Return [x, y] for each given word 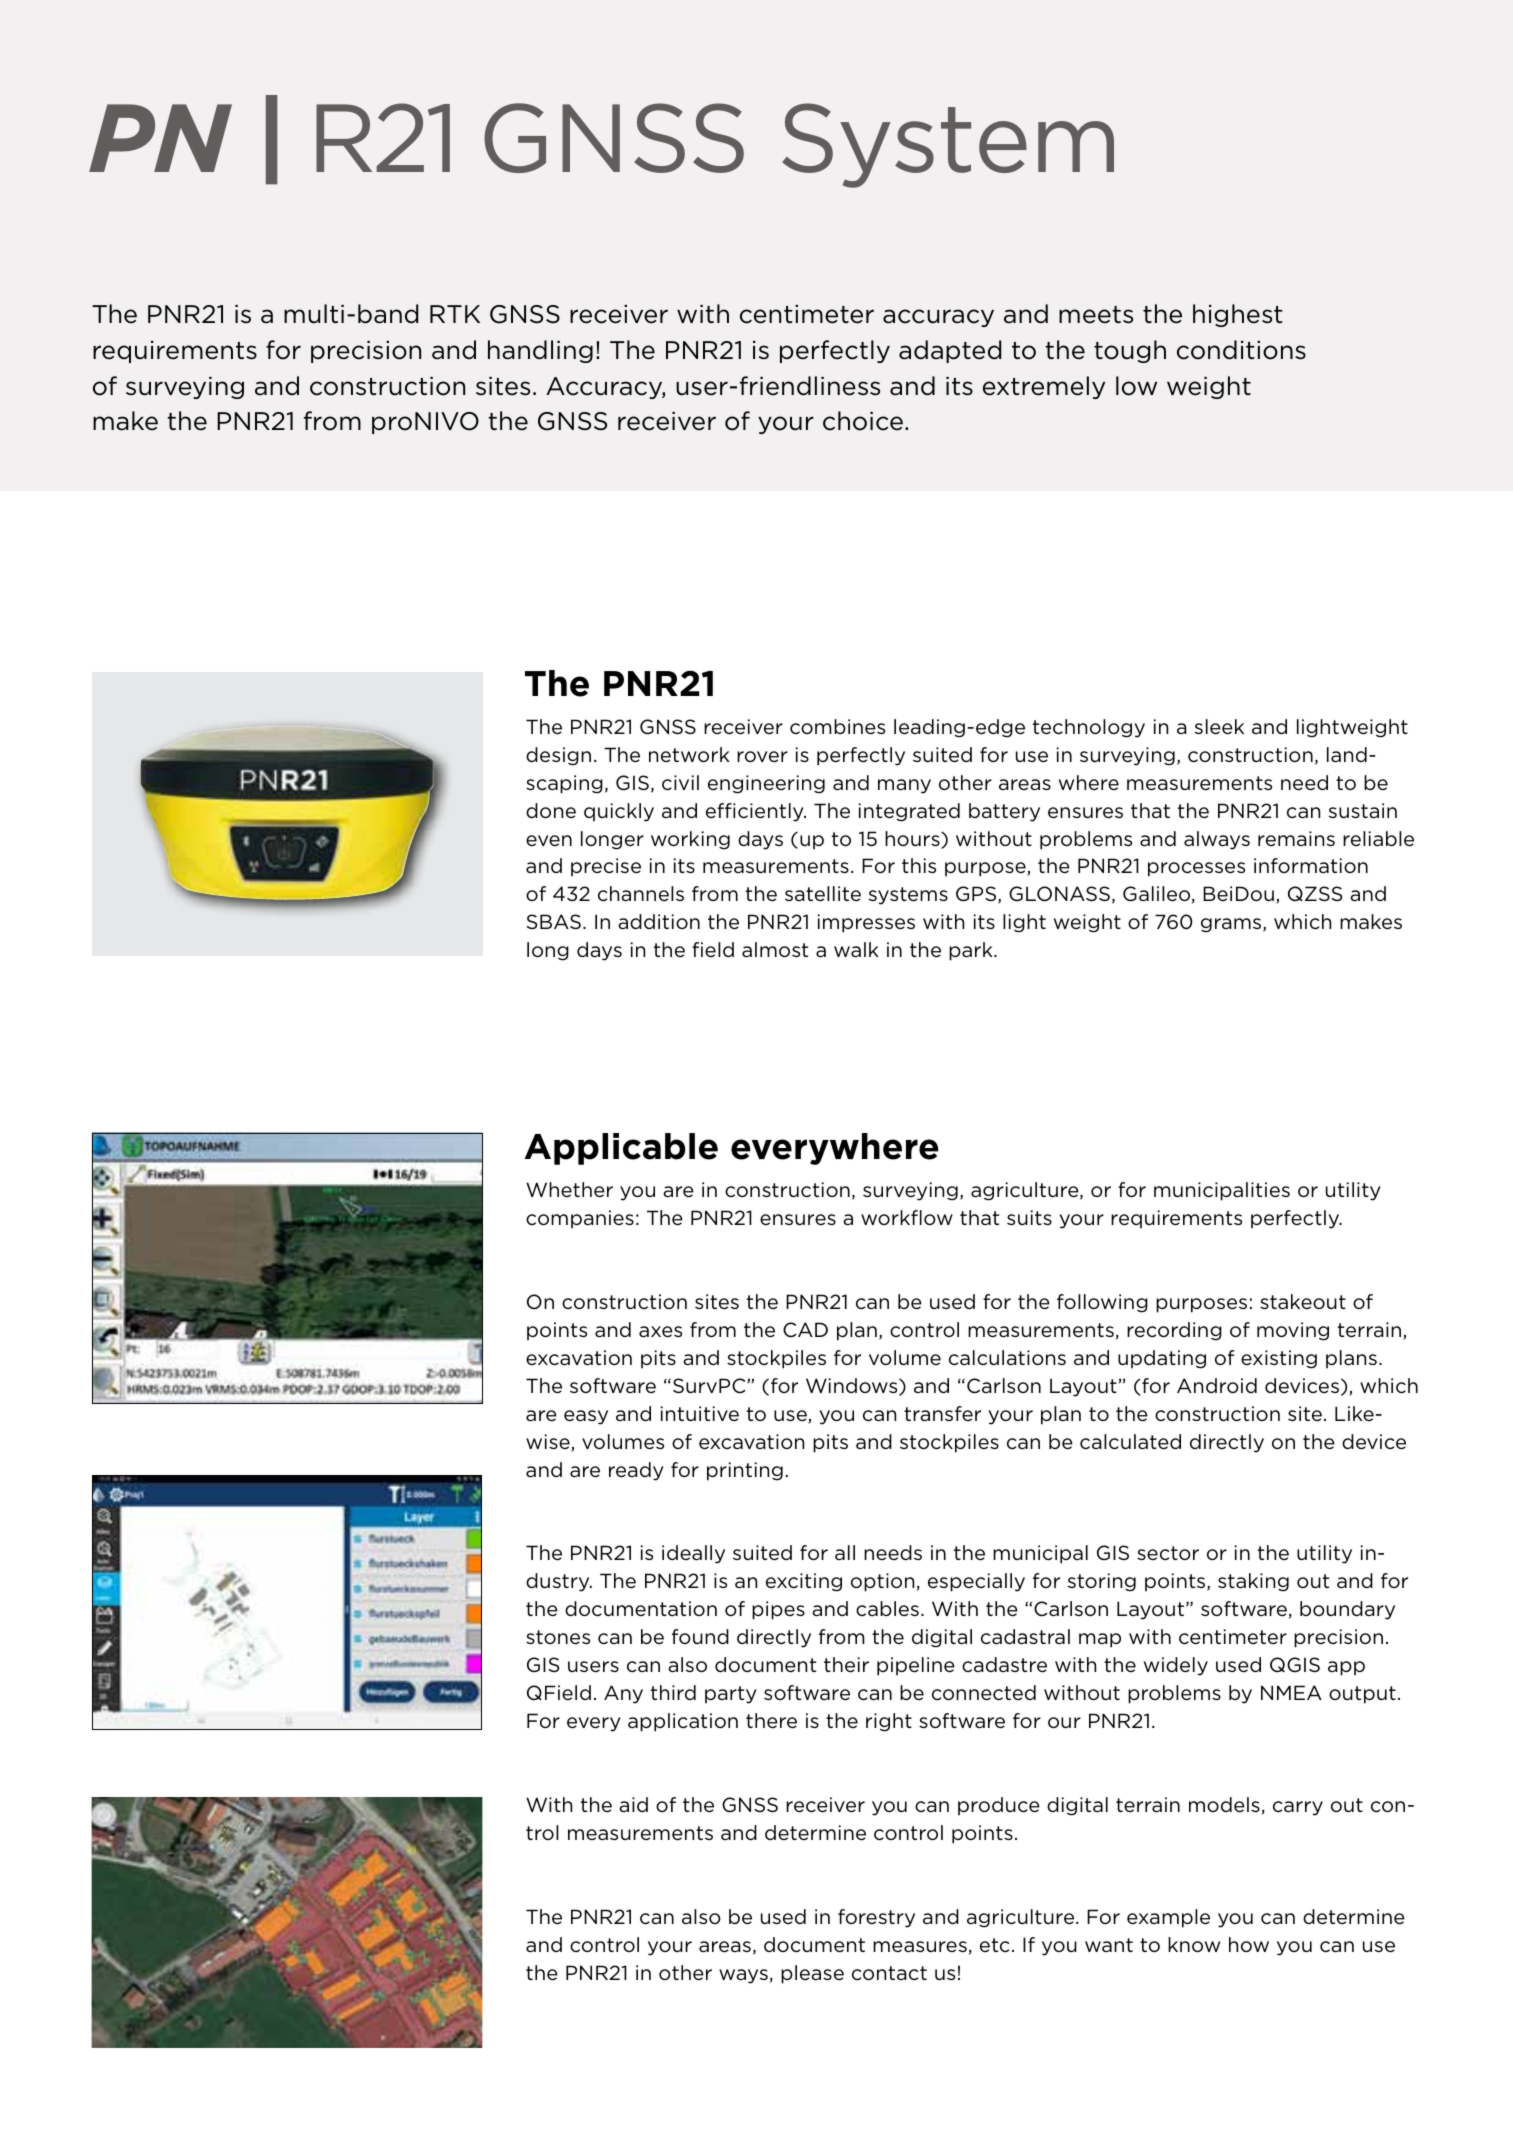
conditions [1241, 350]
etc [995, 1945]
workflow [907, 1217]
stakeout [1303, 1301]
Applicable [621, 1149]
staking [1253, 1582]
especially [976, 1582]
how [1249, 1944]
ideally [693, 1554]
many [904, 786]
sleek [1219, 727]
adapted [950, 351]
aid [633, 1804]
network [689, 755]
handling [540, 351]
